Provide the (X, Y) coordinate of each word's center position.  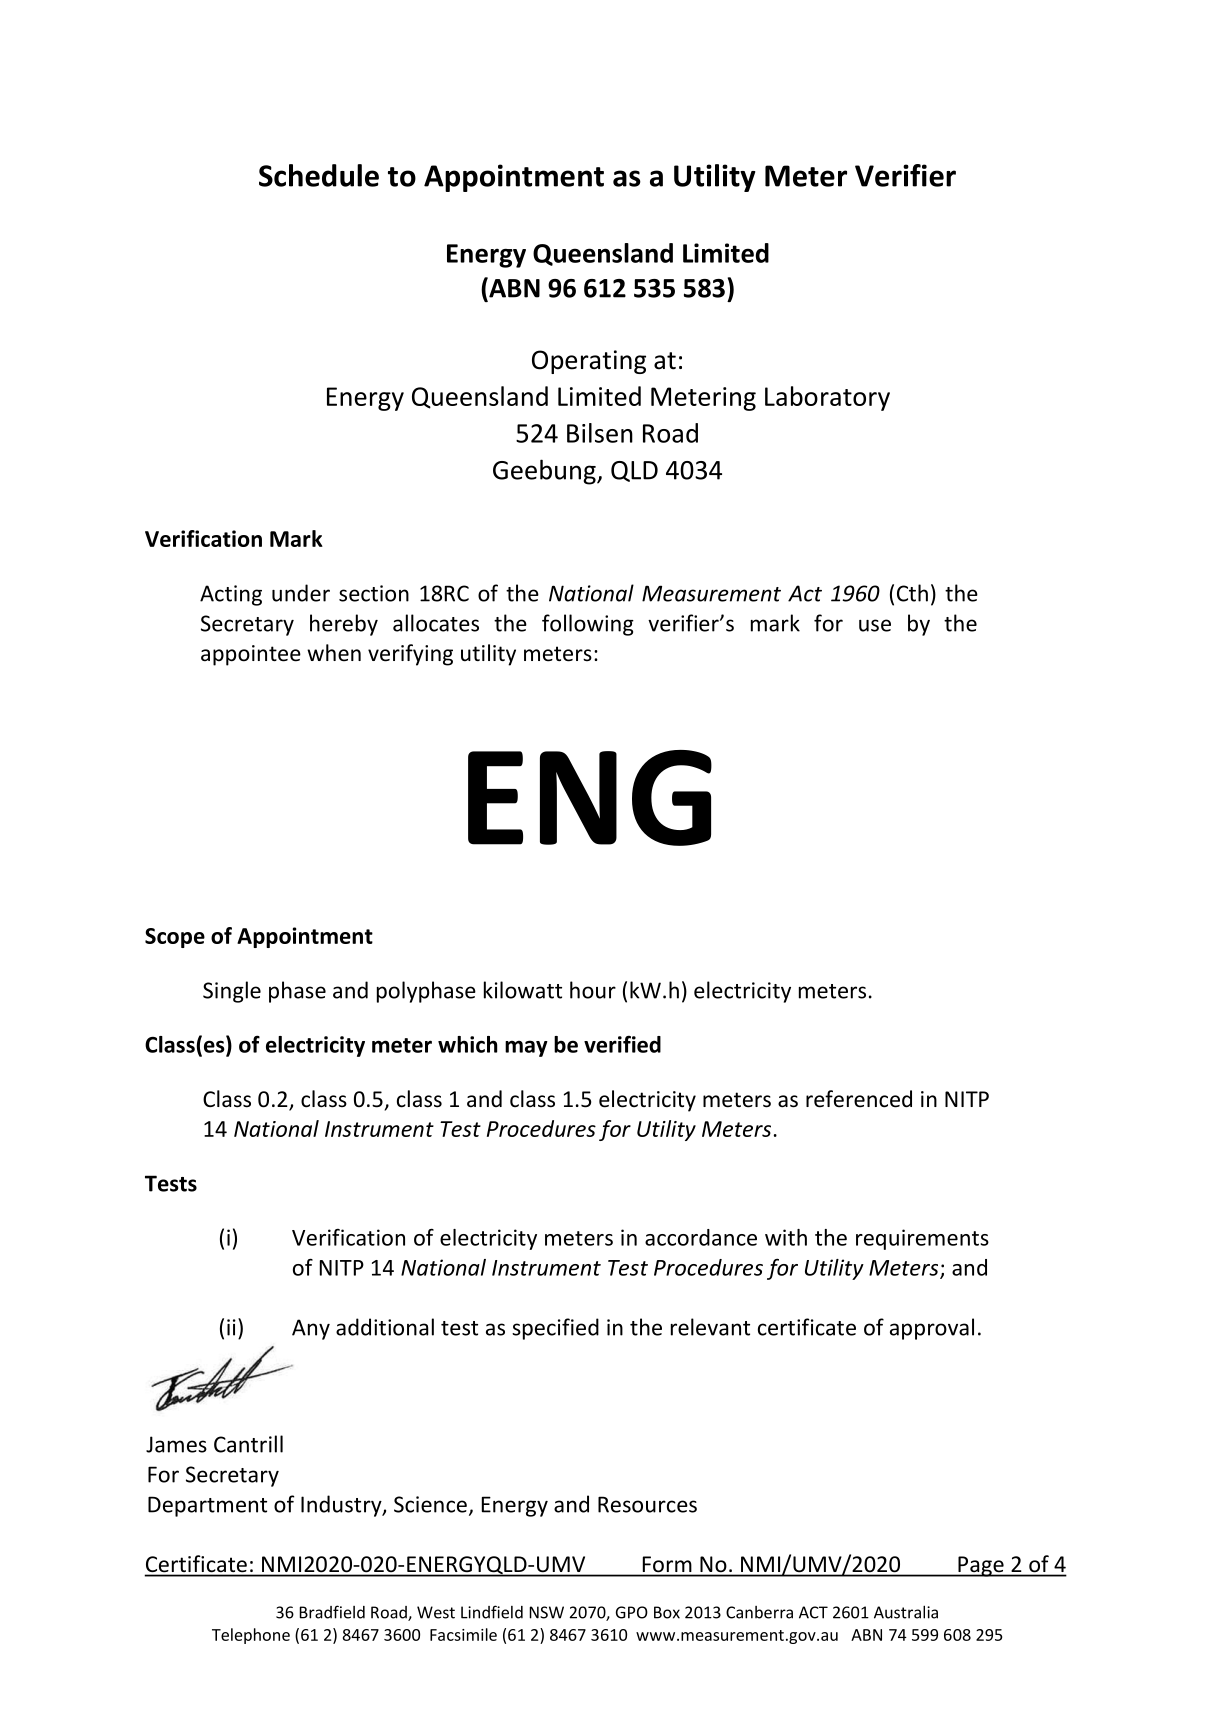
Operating (589, 362)
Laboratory (827, 398)
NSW (546, 1612)
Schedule (319, 175)
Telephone (251, 1636)
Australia (906, 1612)
